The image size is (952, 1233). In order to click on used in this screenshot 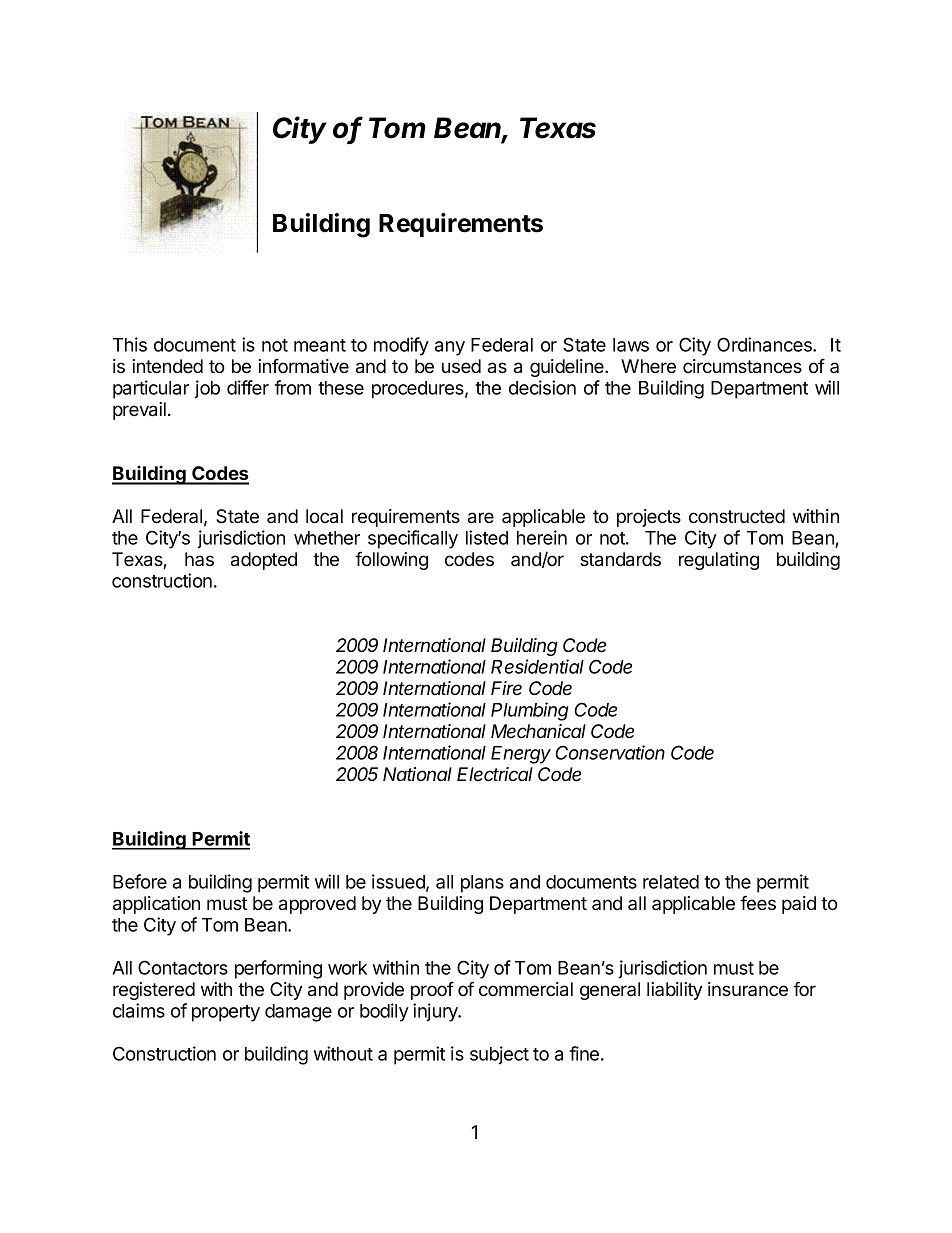, I will do `click(461, 366)`.
